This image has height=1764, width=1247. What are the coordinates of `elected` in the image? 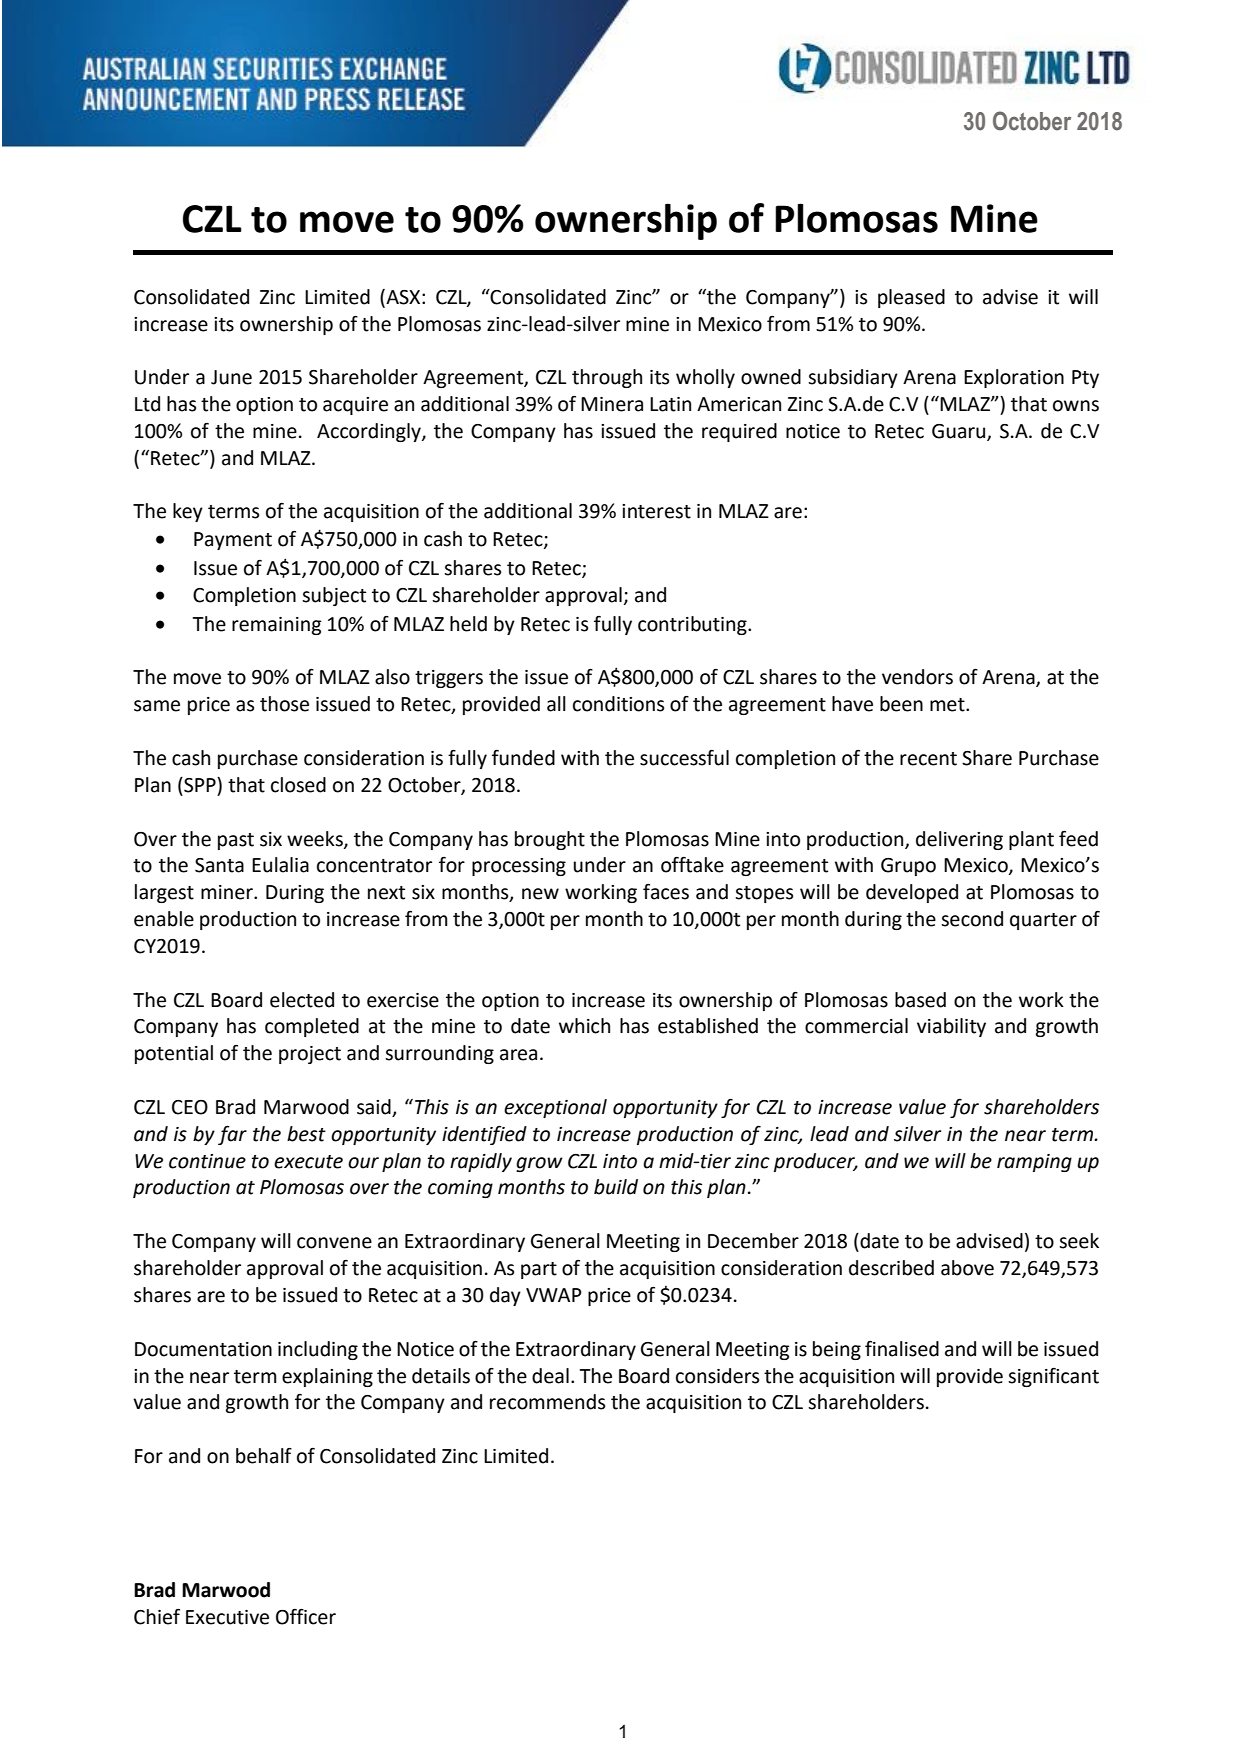 It's located at (302, 1000).
